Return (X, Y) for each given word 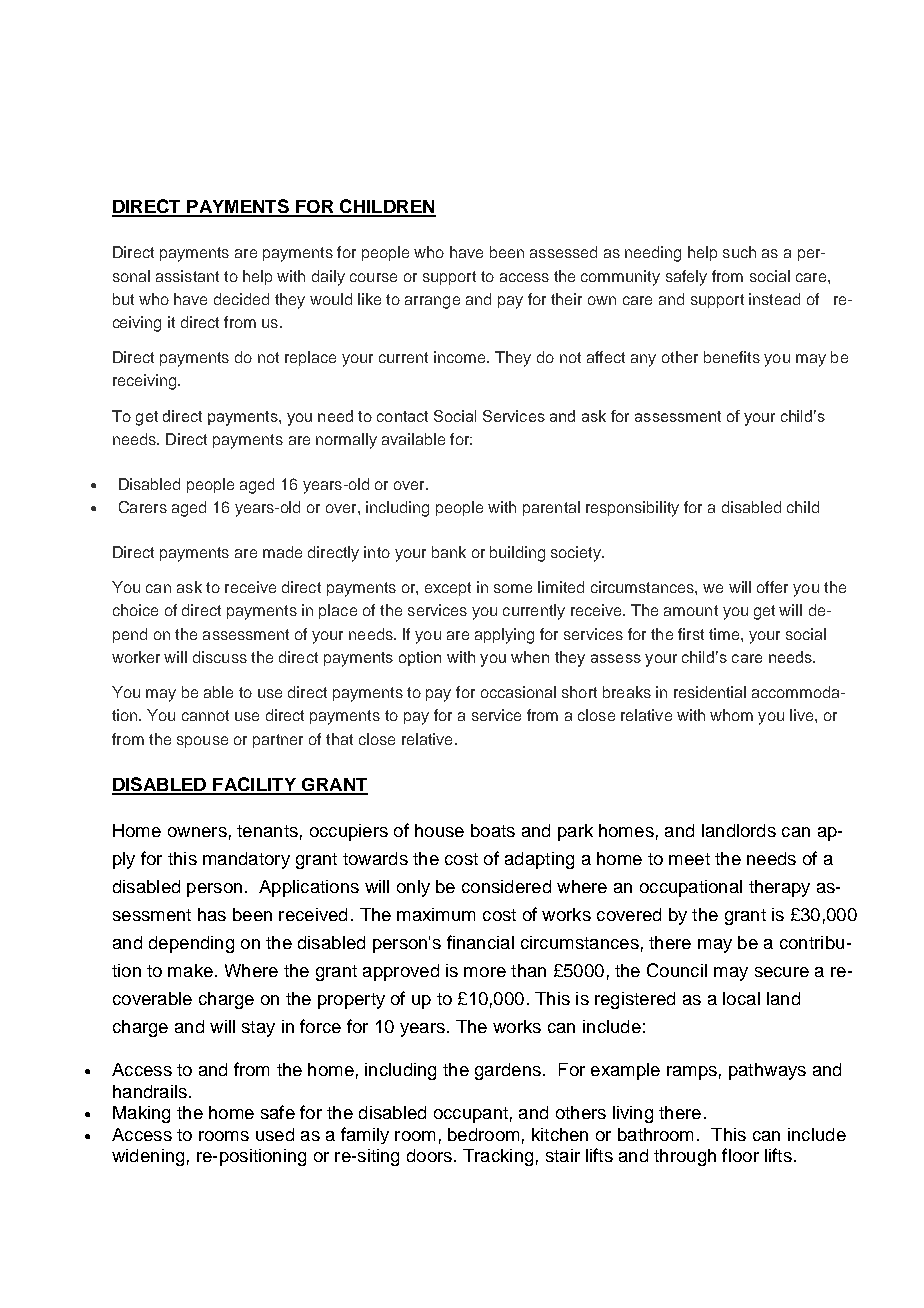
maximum (436, 914)
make (190, 970)
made (282, 552)
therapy (779, 888)
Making (141, 1114)
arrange (432, 302)
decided (241, 299)
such (739, 252)
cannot (205, 715)
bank (449, 552)
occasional (518, 692)
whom (731, 715)
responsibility (632, 509)
